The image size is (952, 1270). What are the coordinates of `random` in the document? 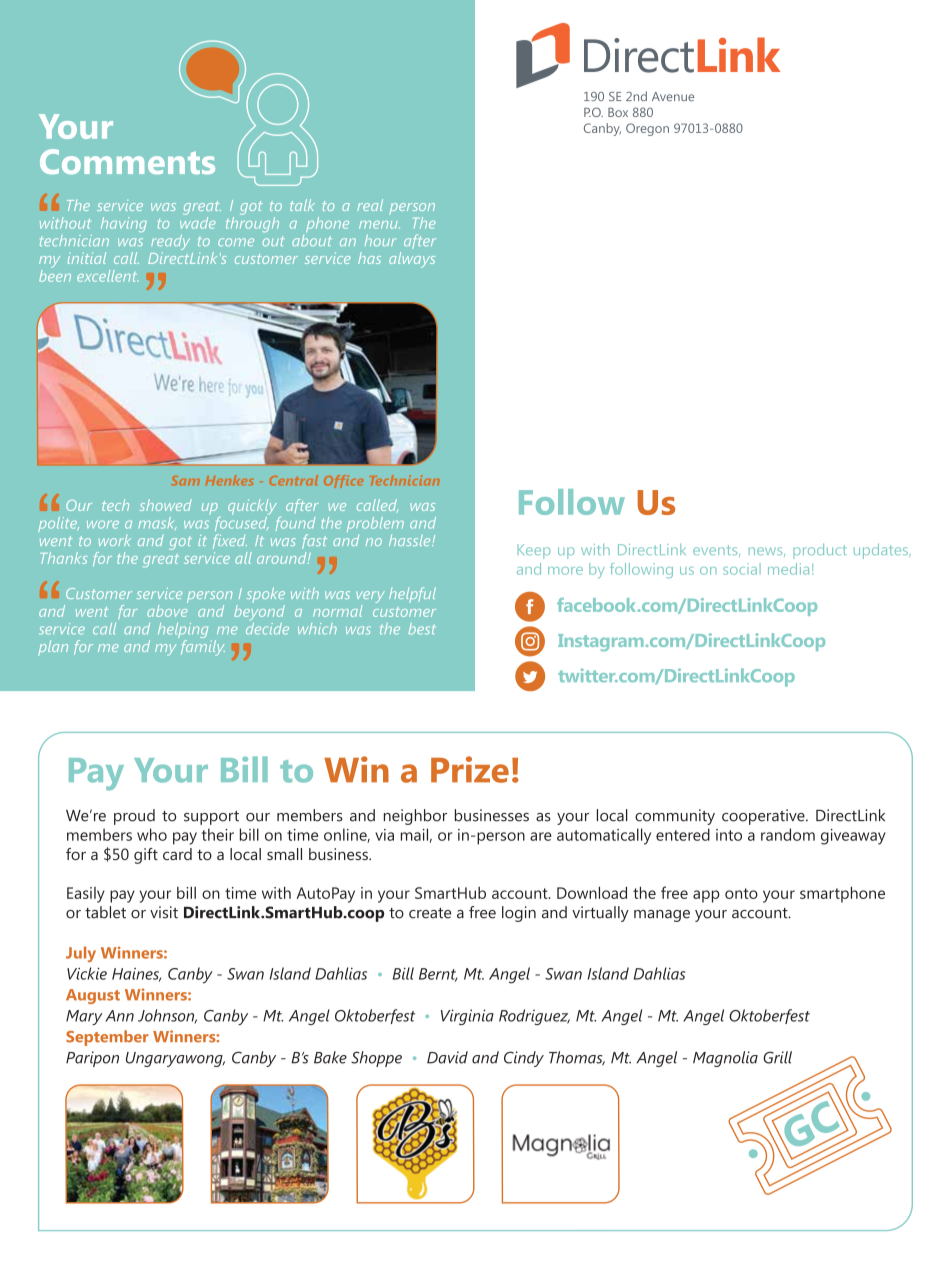 It's located at (788, 834).
